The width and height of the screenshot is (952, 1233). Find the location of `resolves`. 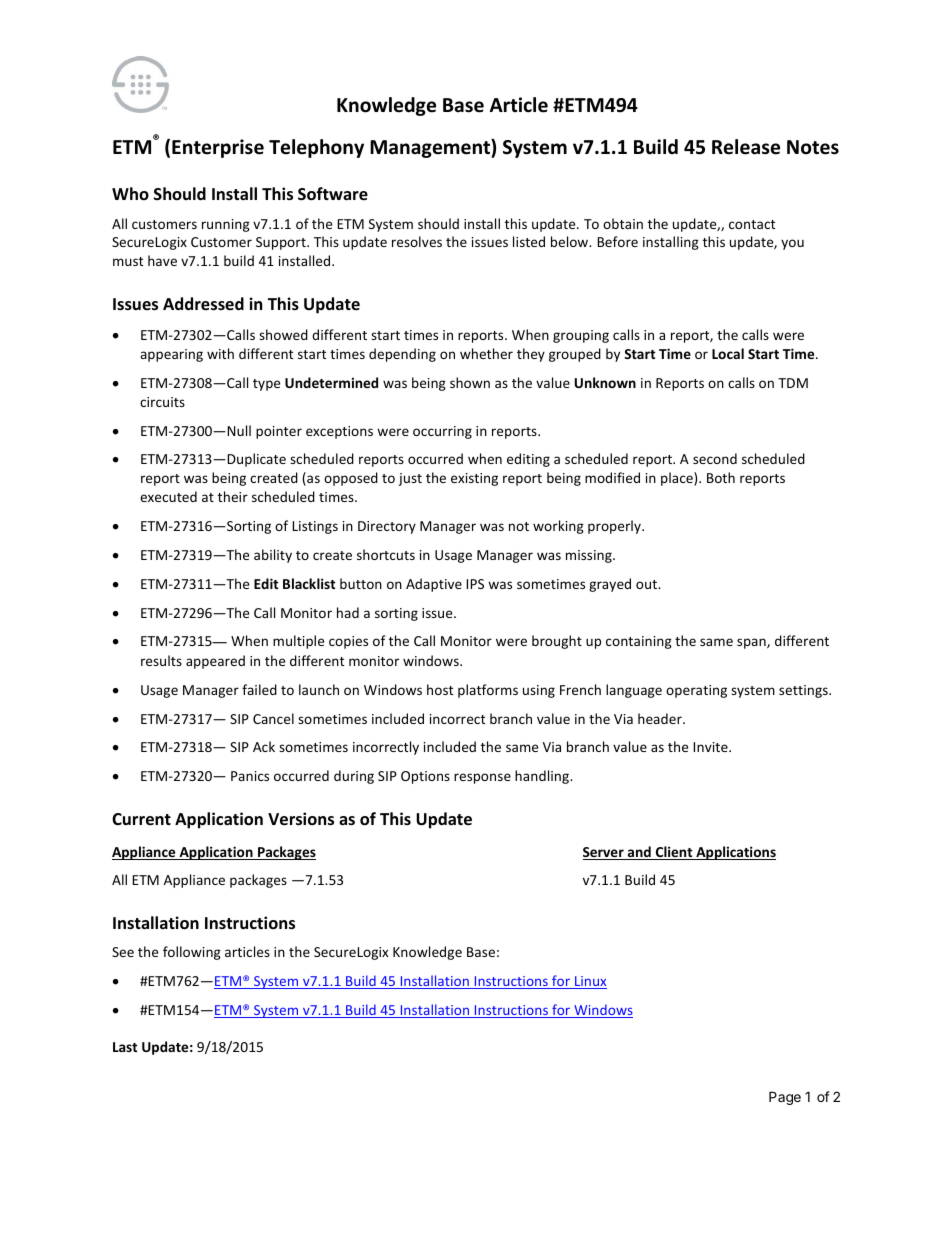

resolves is located at coordinates (417, 241).
